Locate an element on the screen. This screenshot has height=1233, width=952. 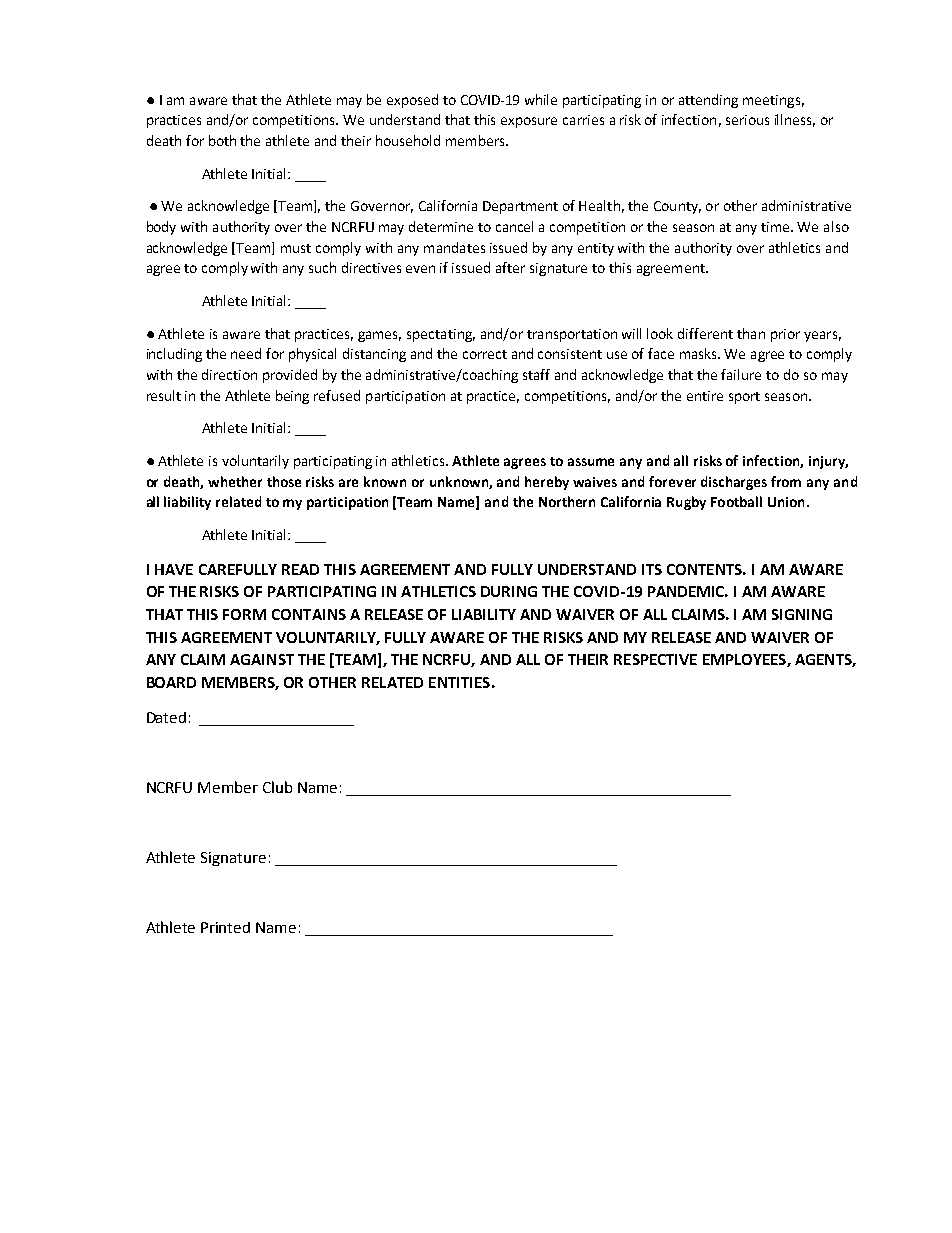
Football is located at coordinates (736, 501).
